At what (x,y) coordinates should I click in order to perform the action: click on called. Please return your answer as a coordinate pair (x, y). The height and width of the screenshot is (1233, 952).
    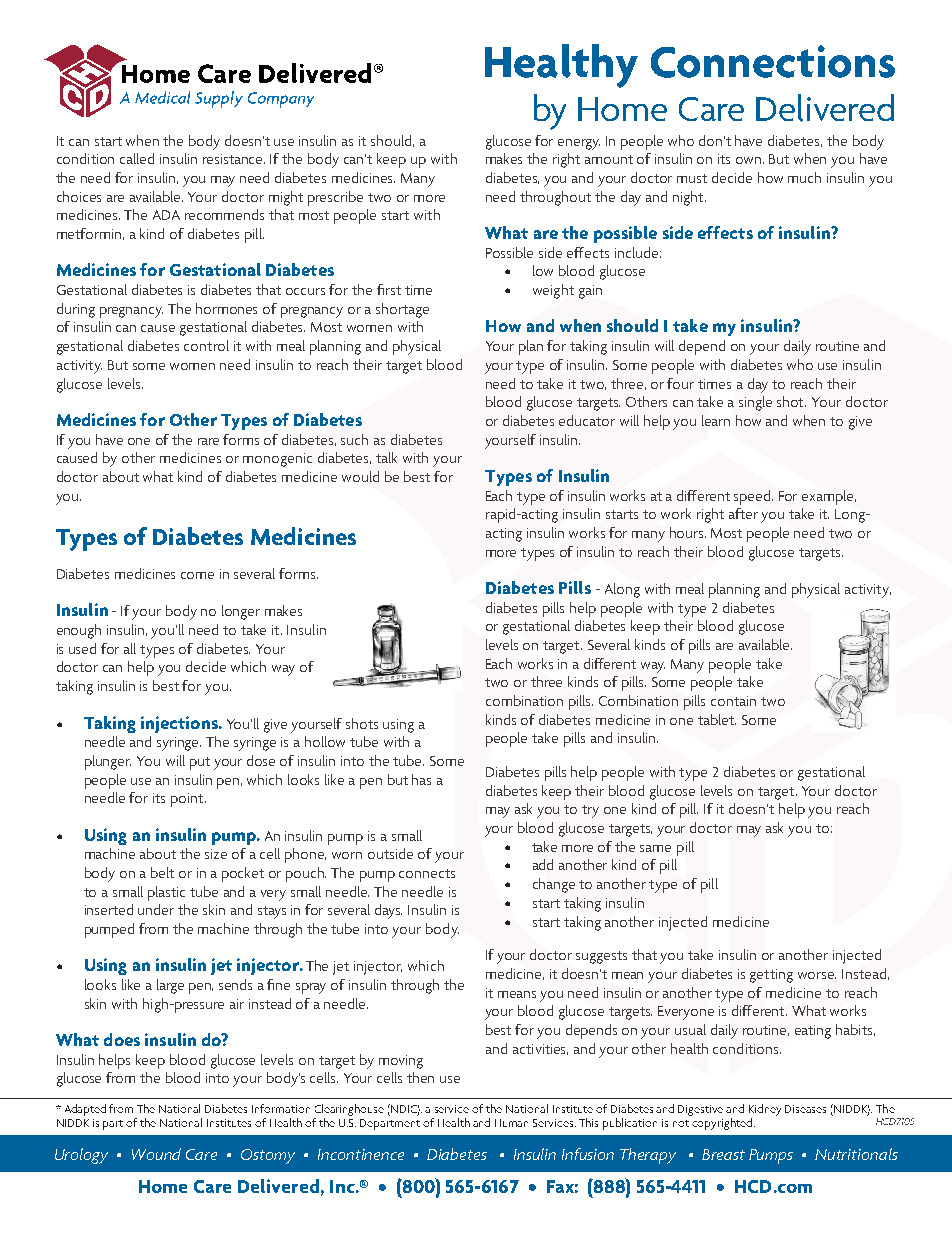
    Looking at the image, I should click on (137, 158).
